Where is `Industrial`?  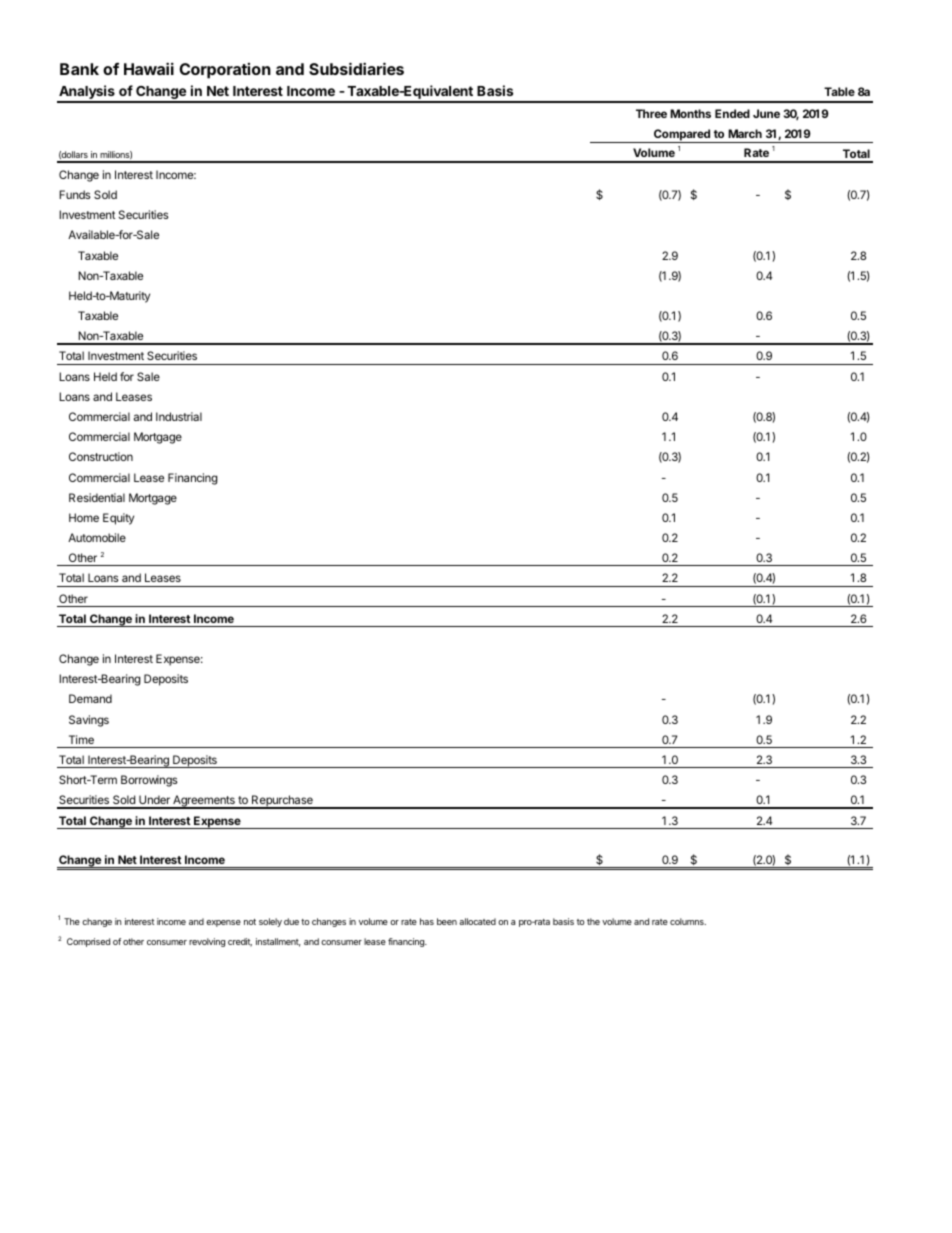
Industrial is located at coordinates (179, 416).
